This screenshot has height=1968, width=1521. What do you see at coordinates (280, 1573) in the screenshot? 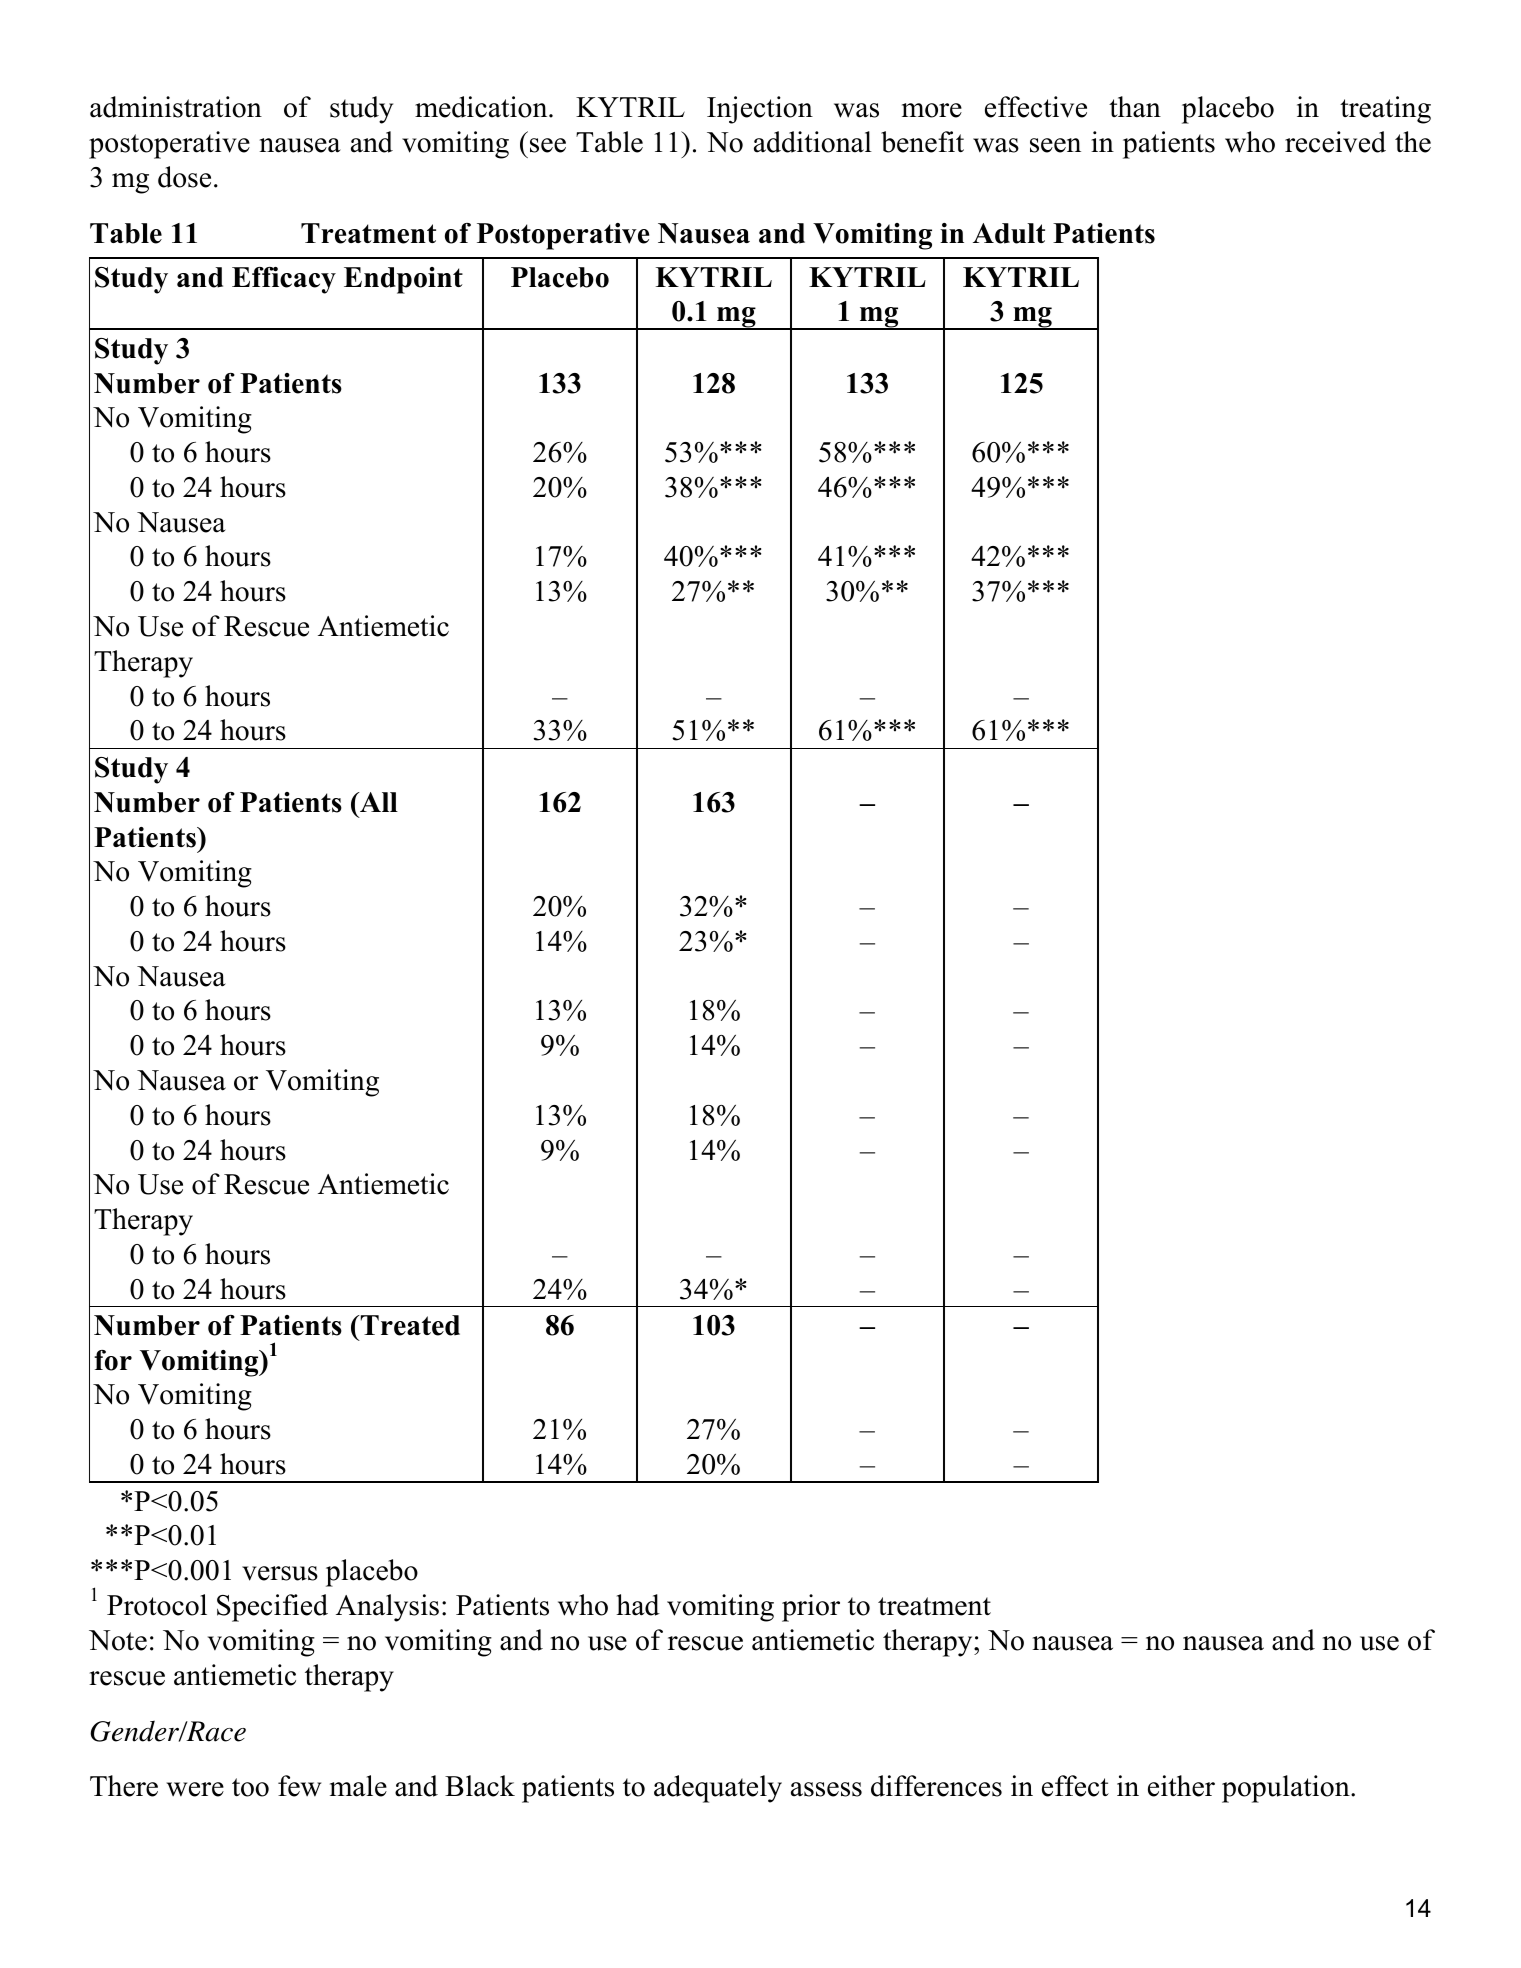
I see `versus` at bounding box center [280, 1573].
